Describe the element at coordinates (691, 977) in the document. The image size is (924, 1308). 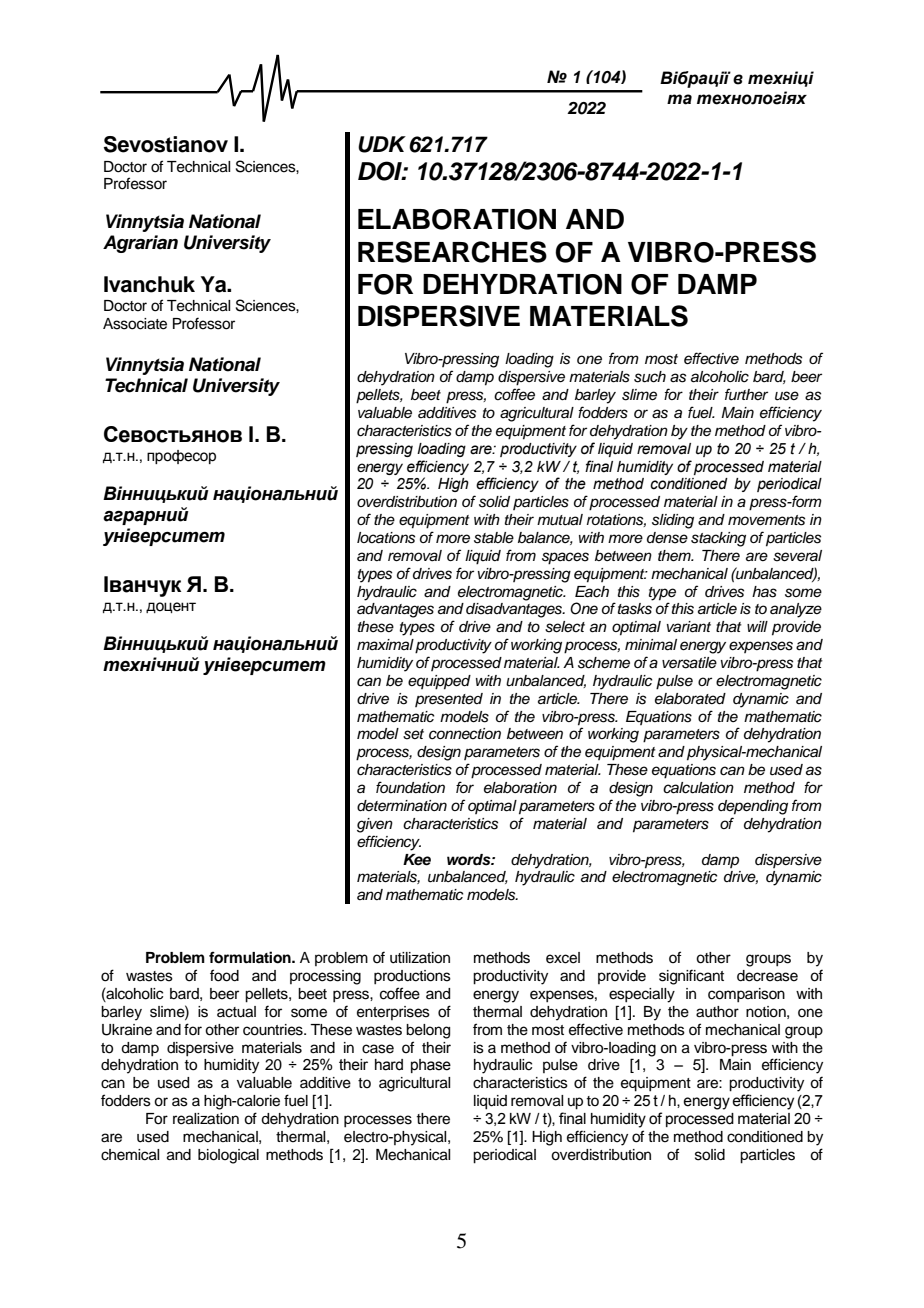
I see `significant` at that location.
